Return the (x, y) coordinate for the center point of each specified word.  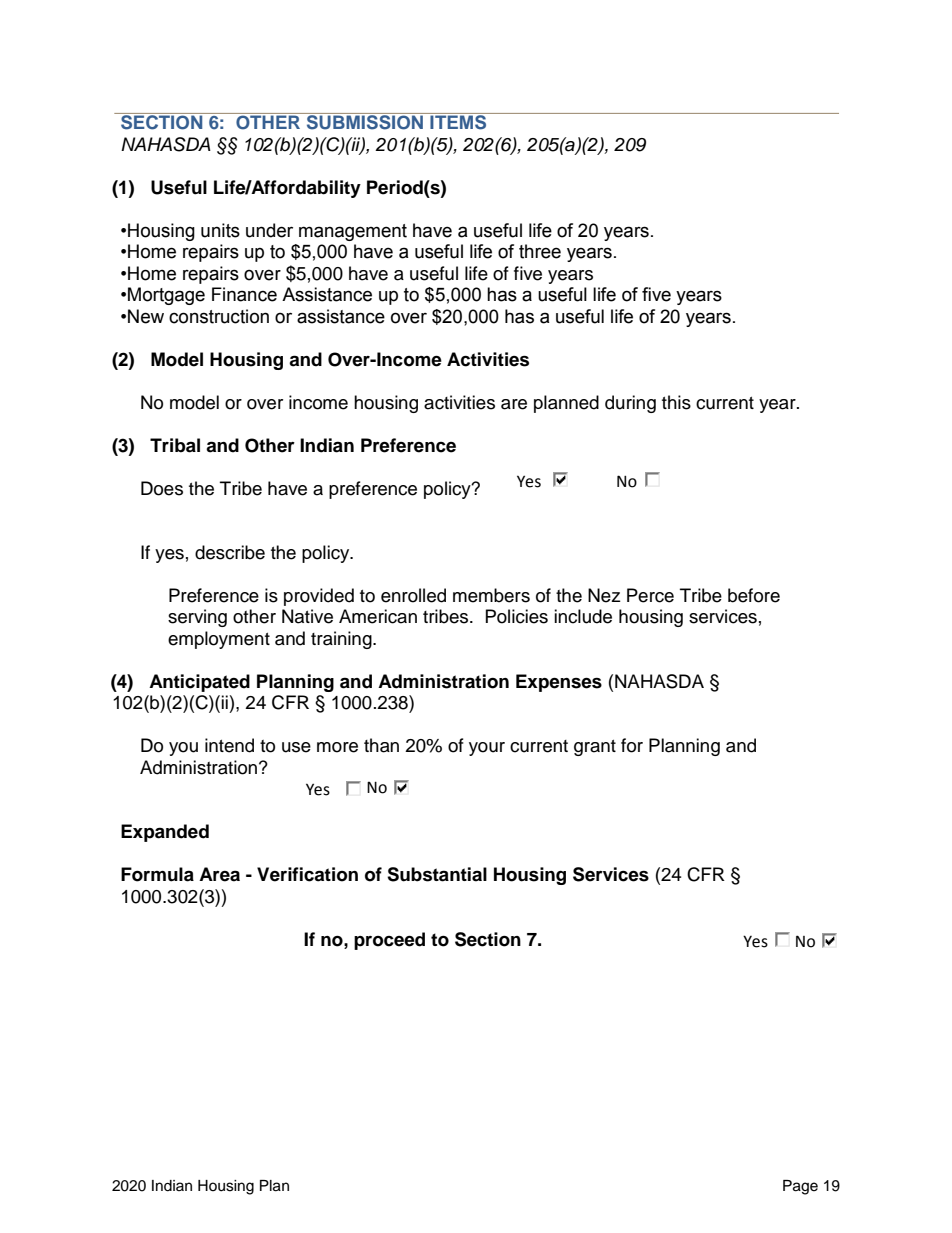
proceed (389, 941)
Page (800, 1187)
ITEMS (458, 121)
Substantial (437, 874)
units (220, 230)
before (754, 595)
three (540, 251)
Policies (517, 616)
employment (219, 640)
